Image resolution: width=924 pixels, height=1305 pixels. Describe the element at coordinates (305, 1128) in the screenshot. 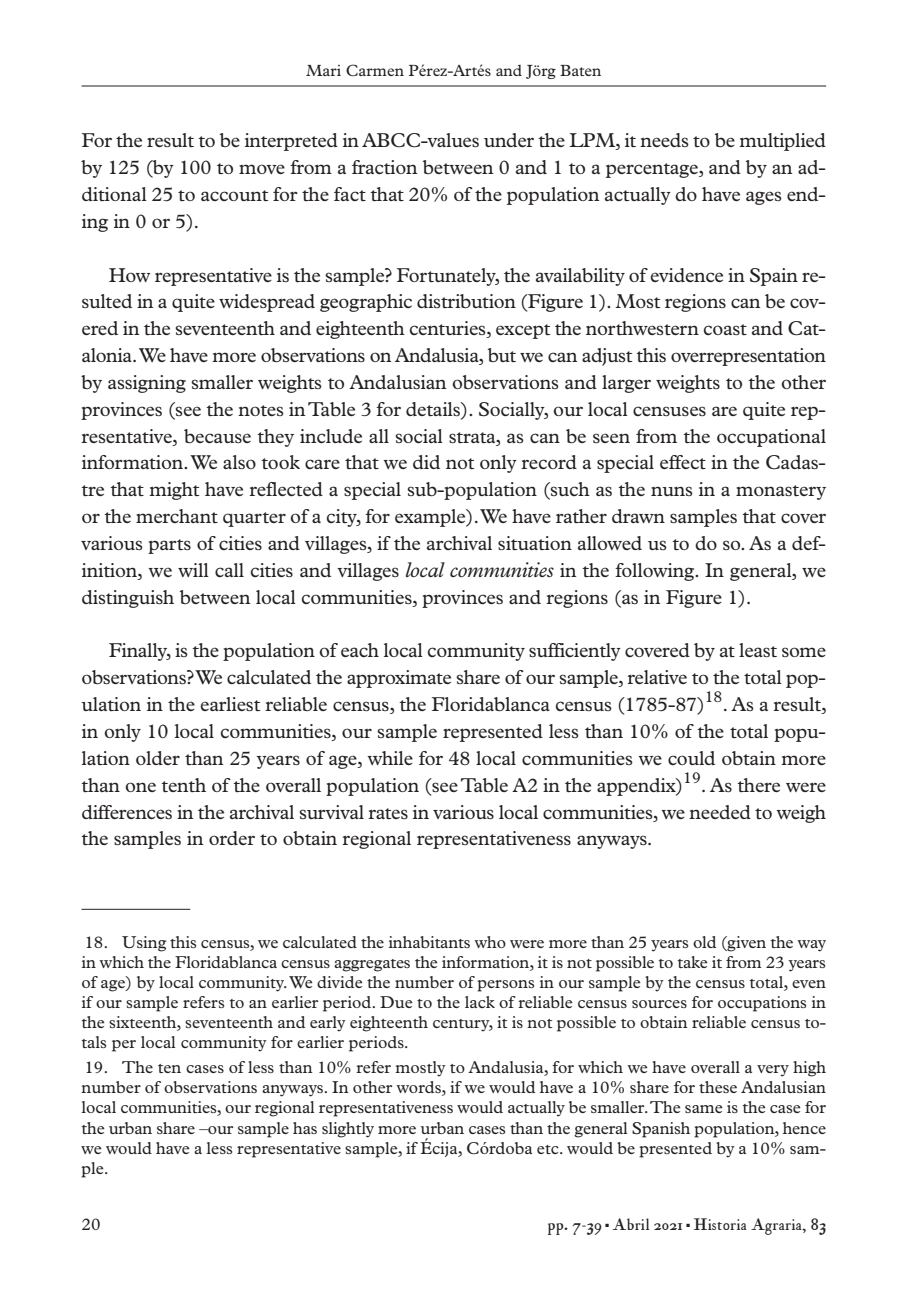

I see `has` at that location.
